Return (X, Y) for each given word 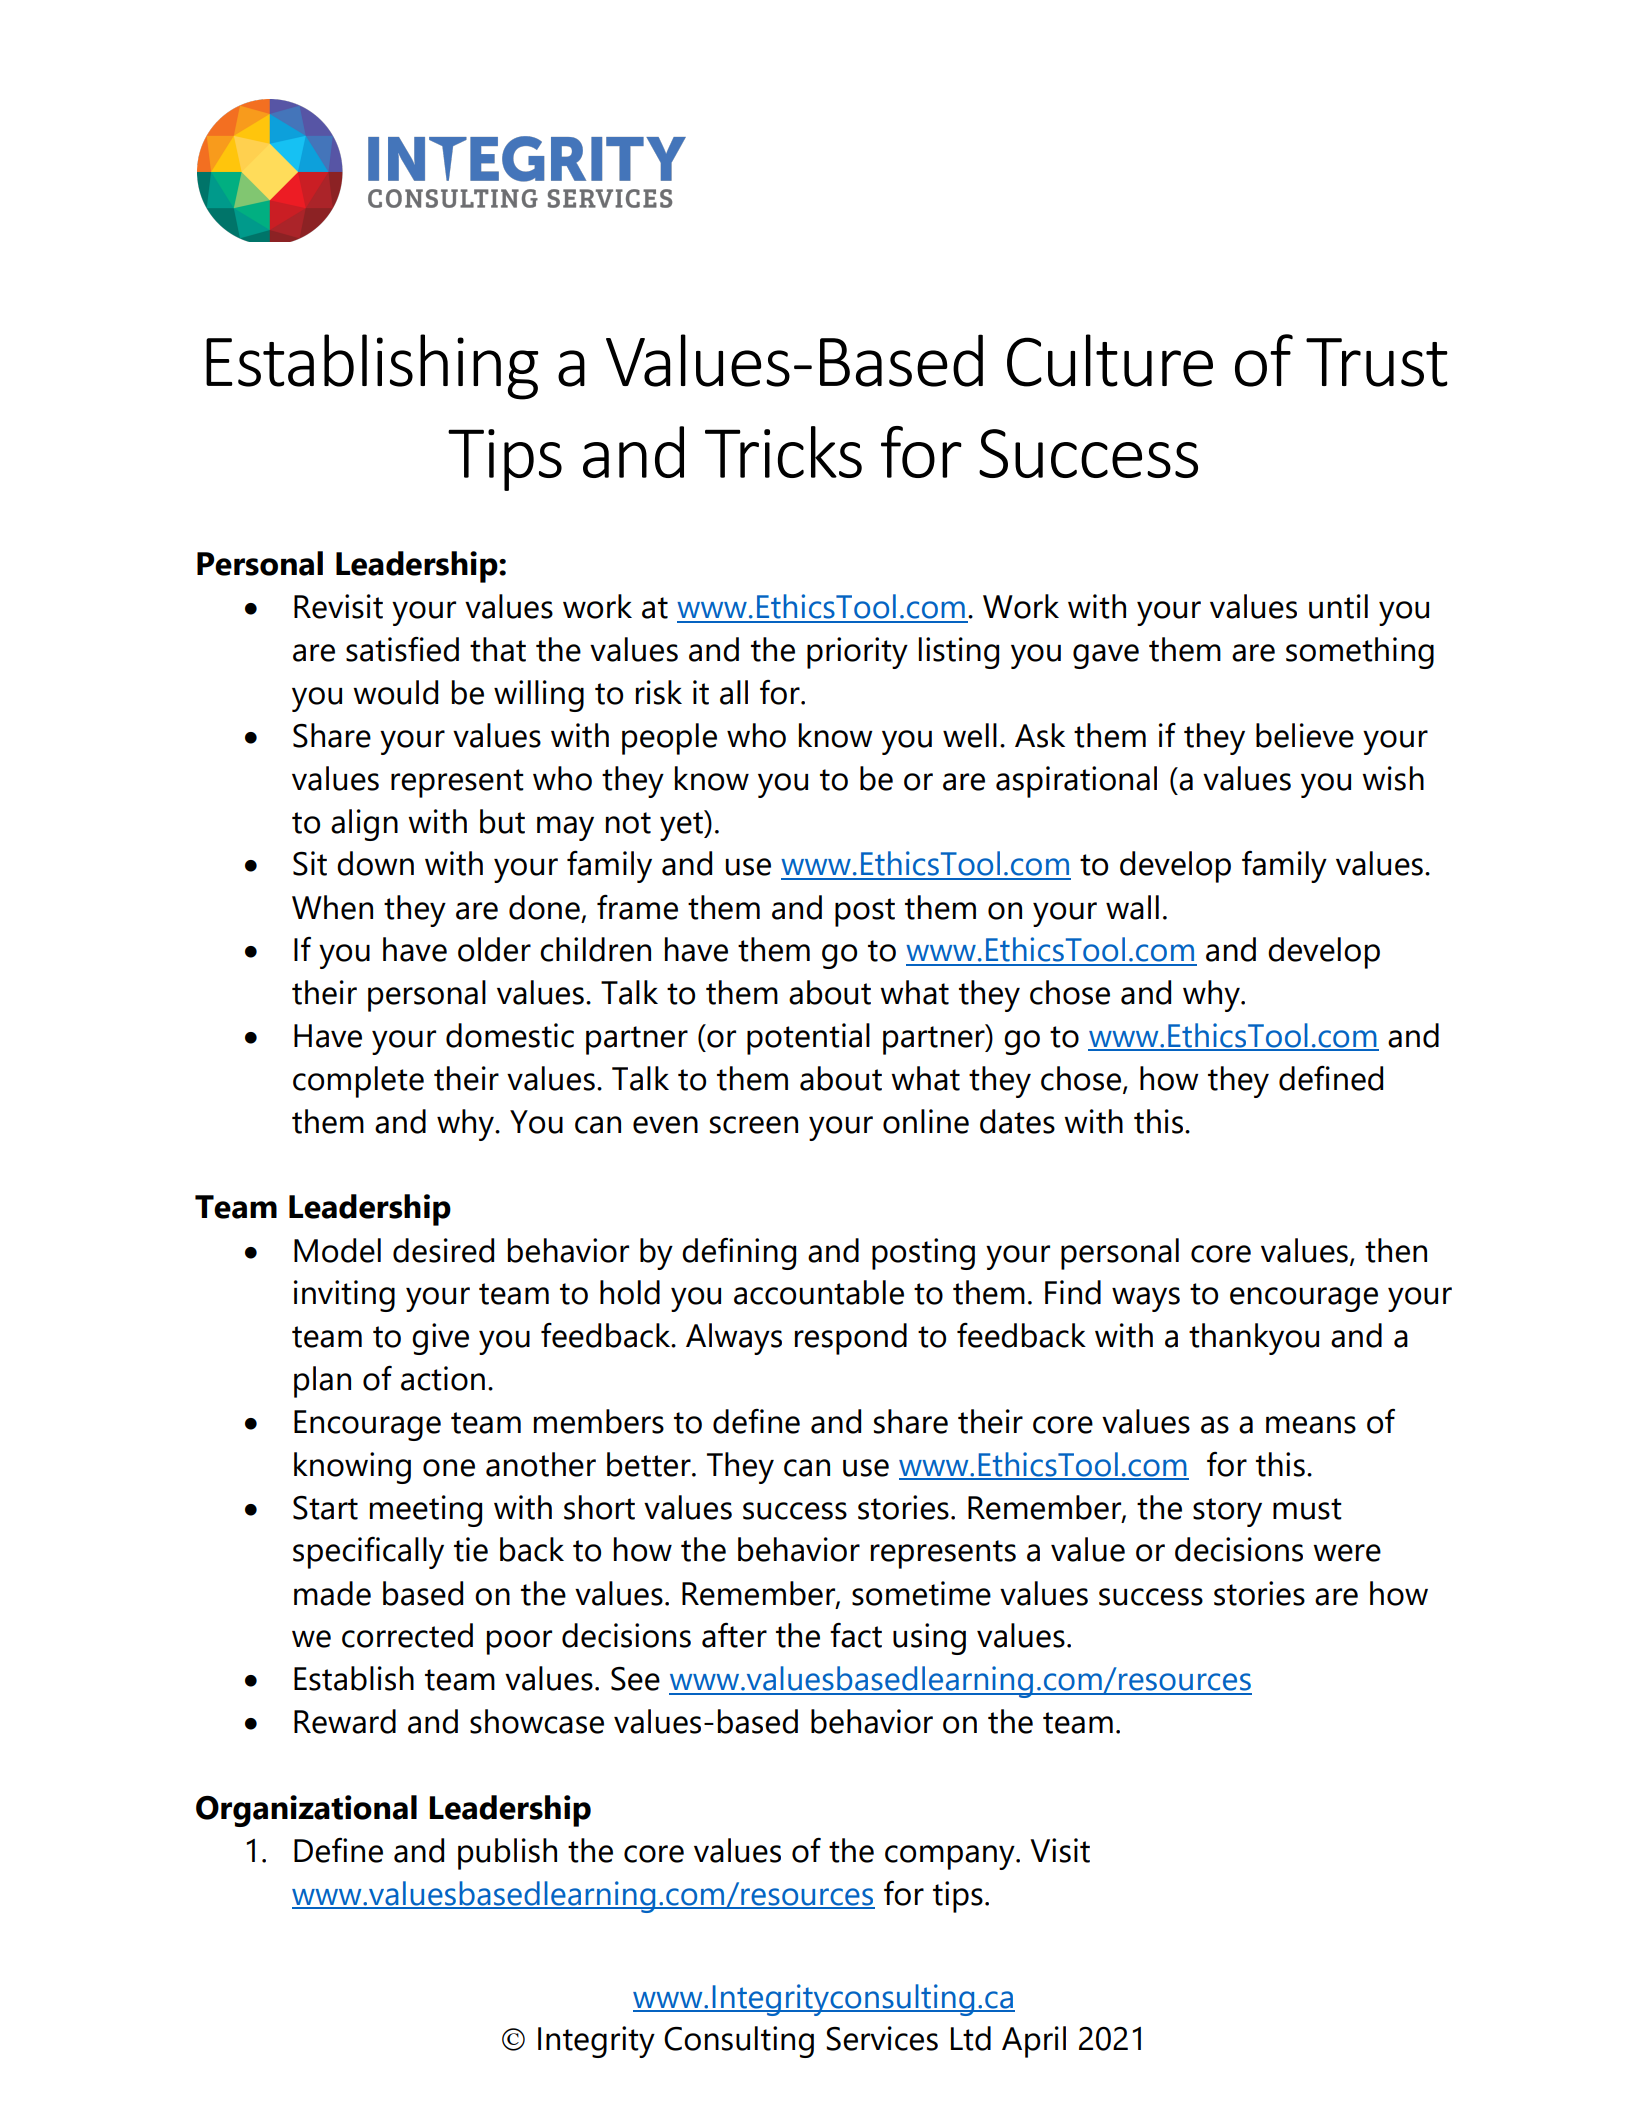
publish (507, 1854)
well (970, 735)
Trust (1377, 362)
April (1034, 2042)
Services (882, 2038)
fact (856, 1635)
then (1396, 1250)
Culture (1110, 360)
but (502, 821)
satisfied (402, 649)
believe (1305, 735)
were (1347, 1553)
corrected (407, 1635)
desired (443, 1250)
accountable (819, 1292)
